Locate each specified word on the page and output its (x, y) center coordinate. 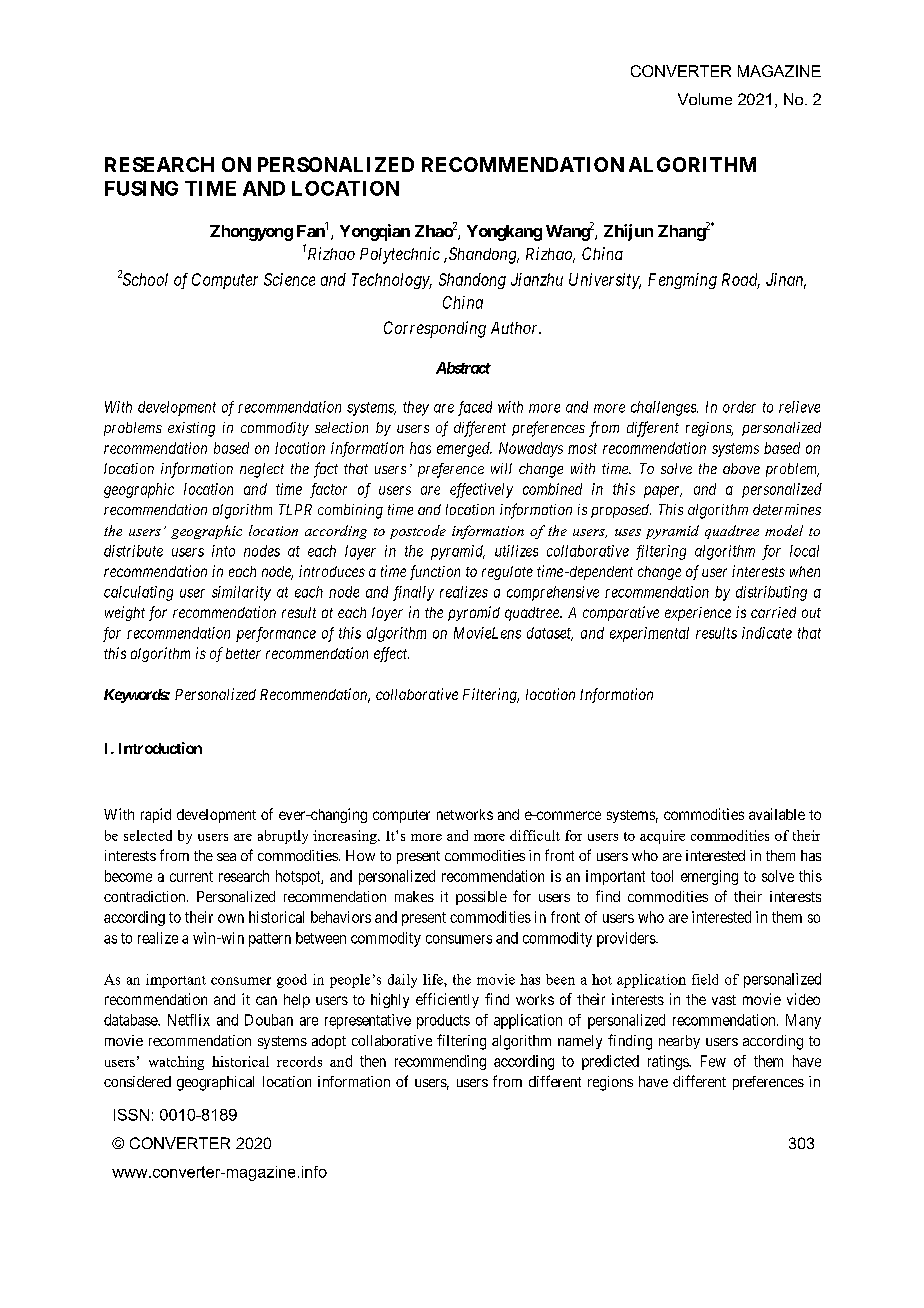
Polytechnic (400, 255)
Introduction (160, 748)
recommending (440, 1062)
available (777, 814)
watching (176, 1063)
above (741, 468)
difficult (535, 835)
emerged (464, 449)
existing (191, 429)
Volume (705, 99)
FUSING (141, 188)
